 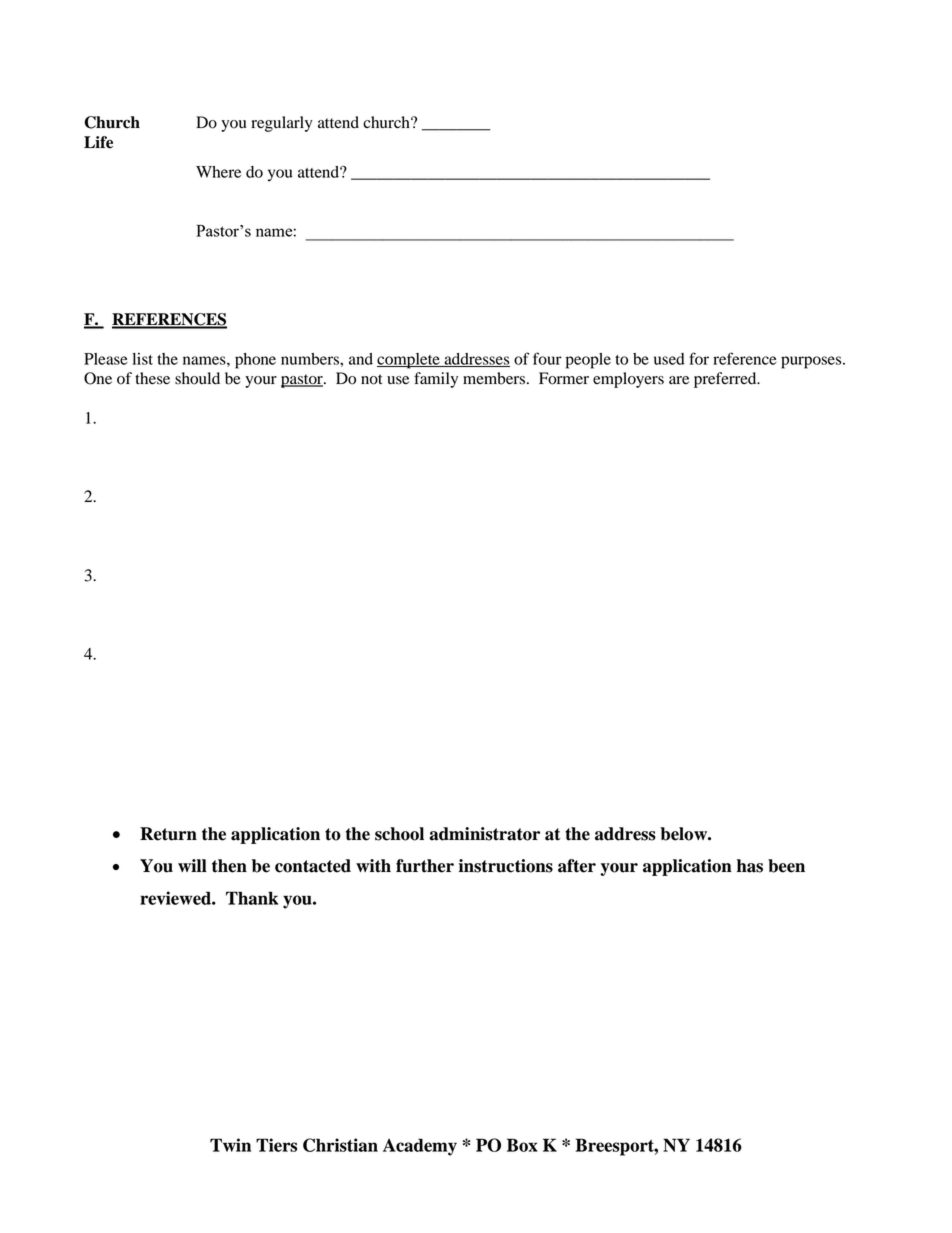 I want to click on Twin, so click(x=230, y=1145).
